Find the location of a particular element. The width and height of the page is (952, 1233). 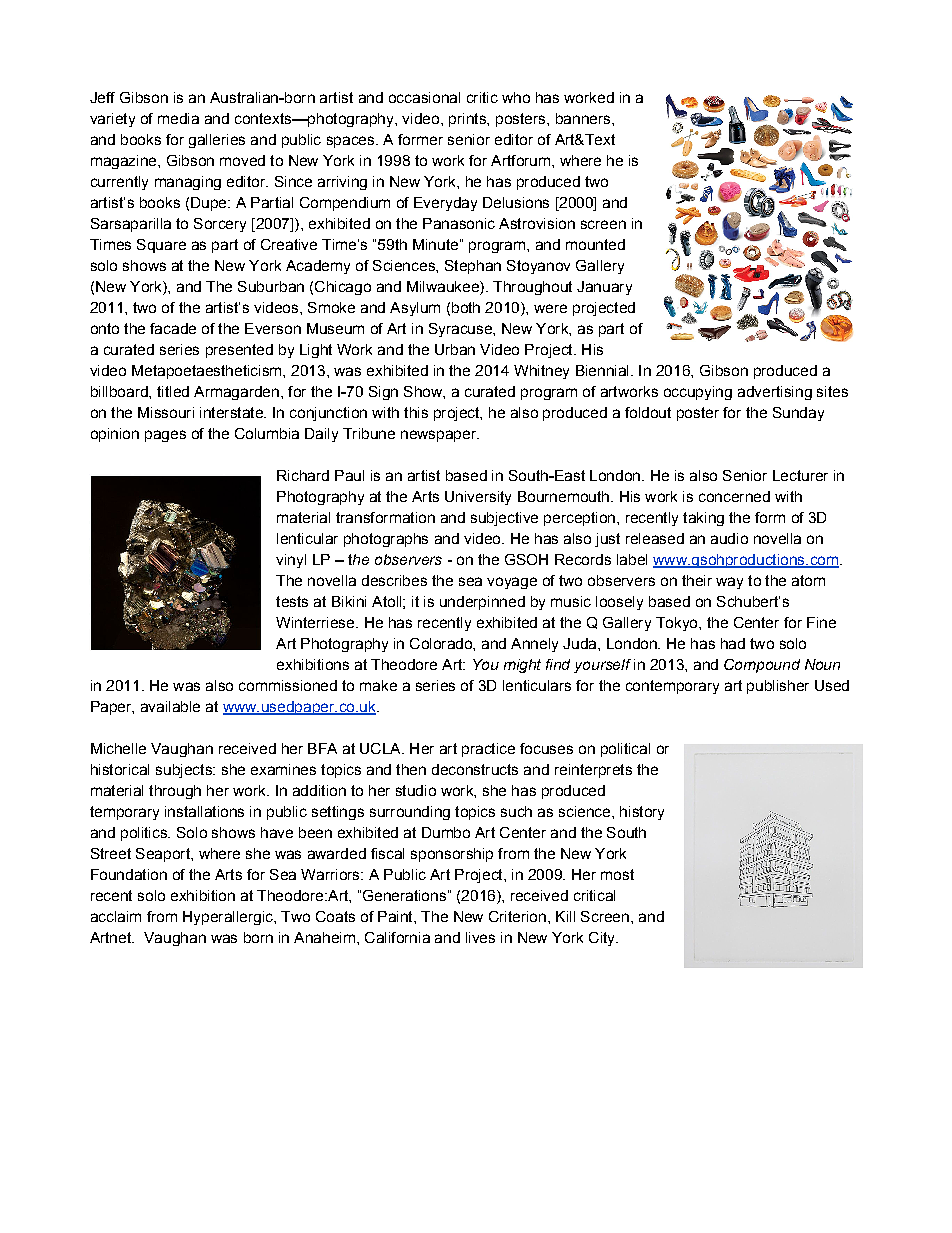

who is located at coordinates (516, 97).
